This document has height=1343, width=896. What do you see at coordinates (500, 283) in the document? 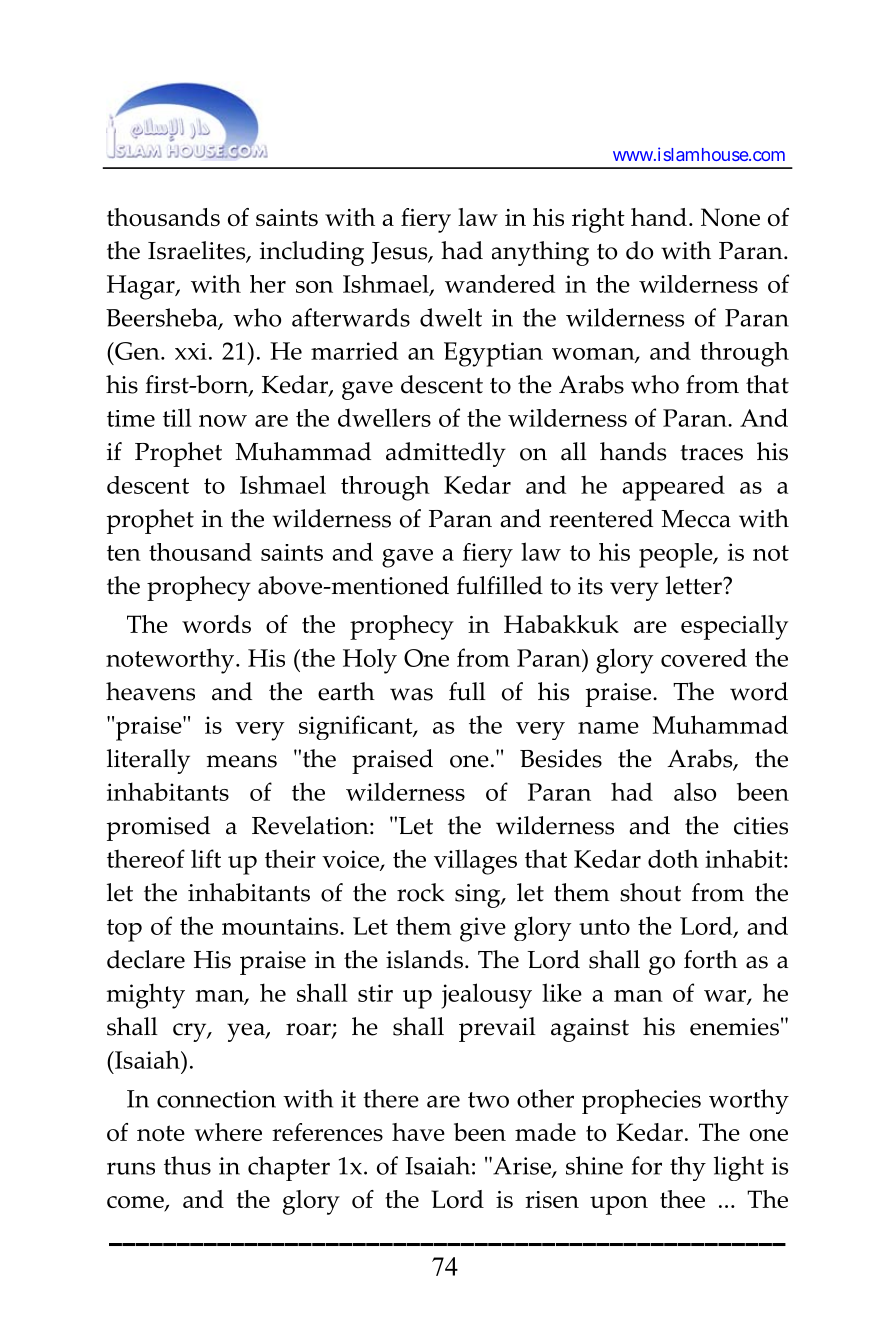
I see `wandered` at bounding box center [500, 283].
